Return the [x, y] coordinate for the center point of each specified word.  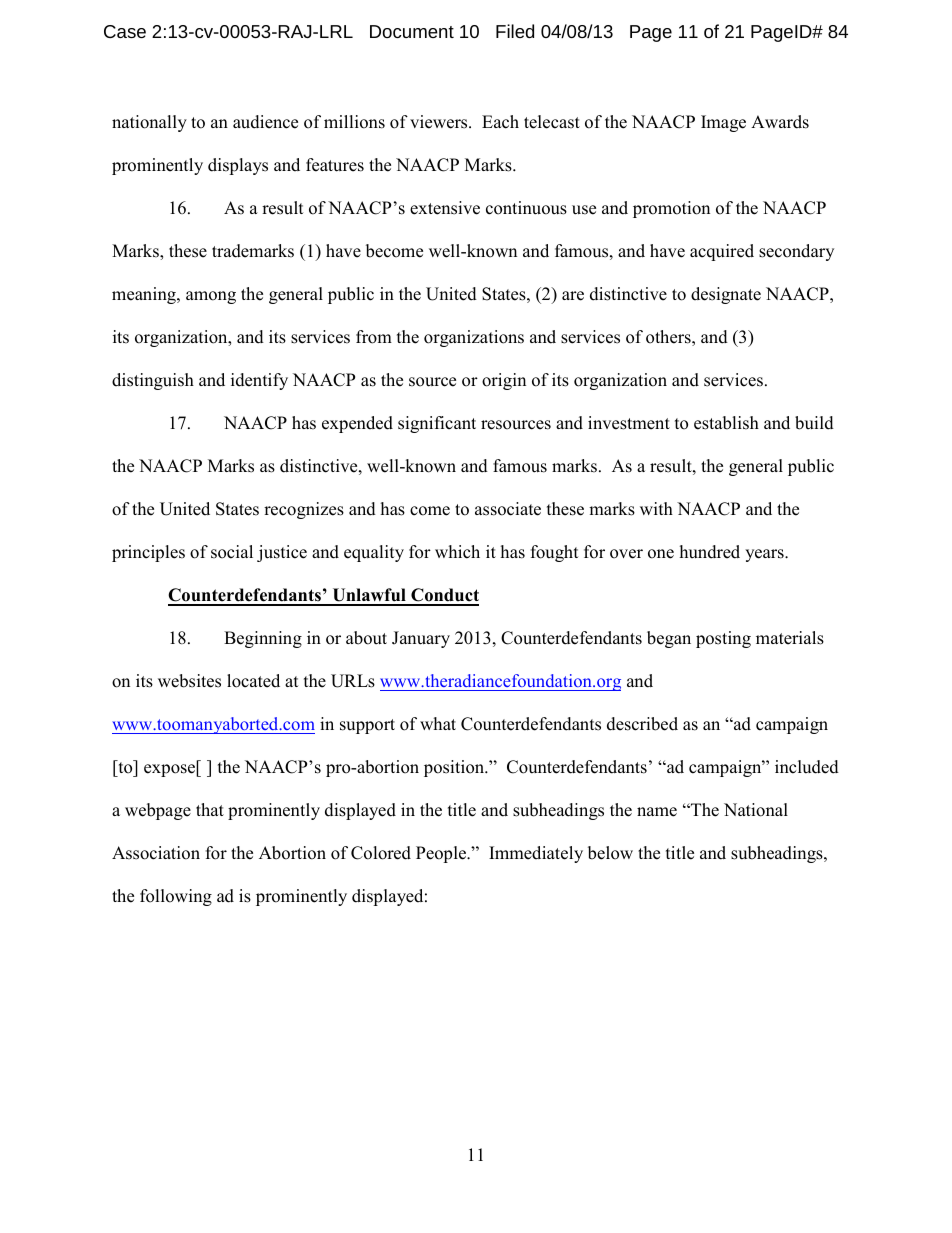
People [442, 854]
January [421, 639]
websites [189, 681]
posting [723, 639]
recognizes [304, 510]
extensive [445, 208]
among [211, 297]
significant [437, 424]
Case [125, 31]
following [176, 897]
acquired [722, 252]
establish [726, 423]
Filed [515, 31]
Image [723, 123]
